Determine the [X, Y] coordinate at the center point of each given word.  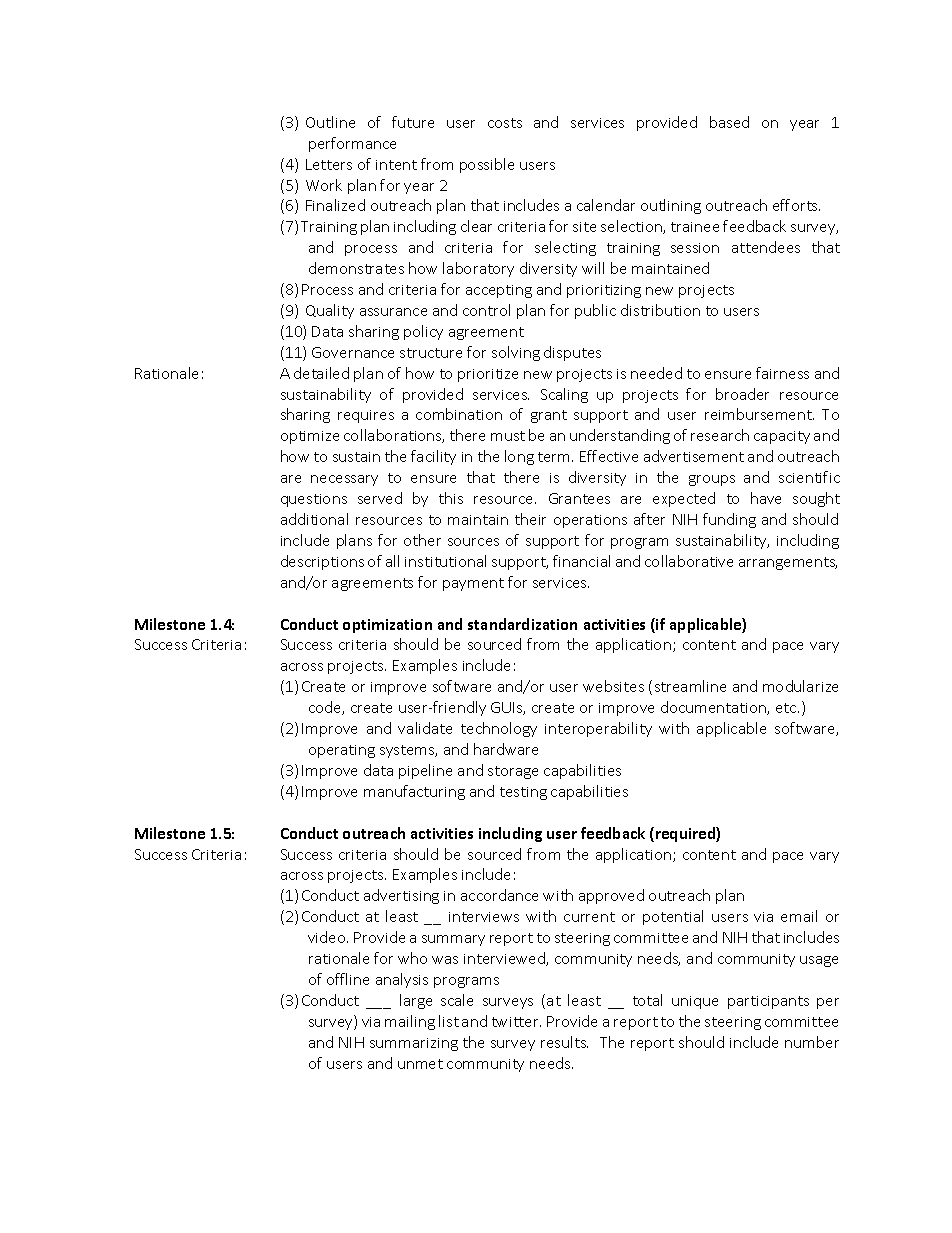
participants [768, 1002]
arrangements [788, 563]
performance [352, 144]
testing [523, 793]
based [729, 122]
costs [505, 123]
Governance [353, 352]
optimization [387, 626]
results [564, 1042]
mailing [410, 1022]
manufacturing [414, 792]
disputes [572, 353]
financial [581, 561]
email [799, 916]
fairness [782, 373]
